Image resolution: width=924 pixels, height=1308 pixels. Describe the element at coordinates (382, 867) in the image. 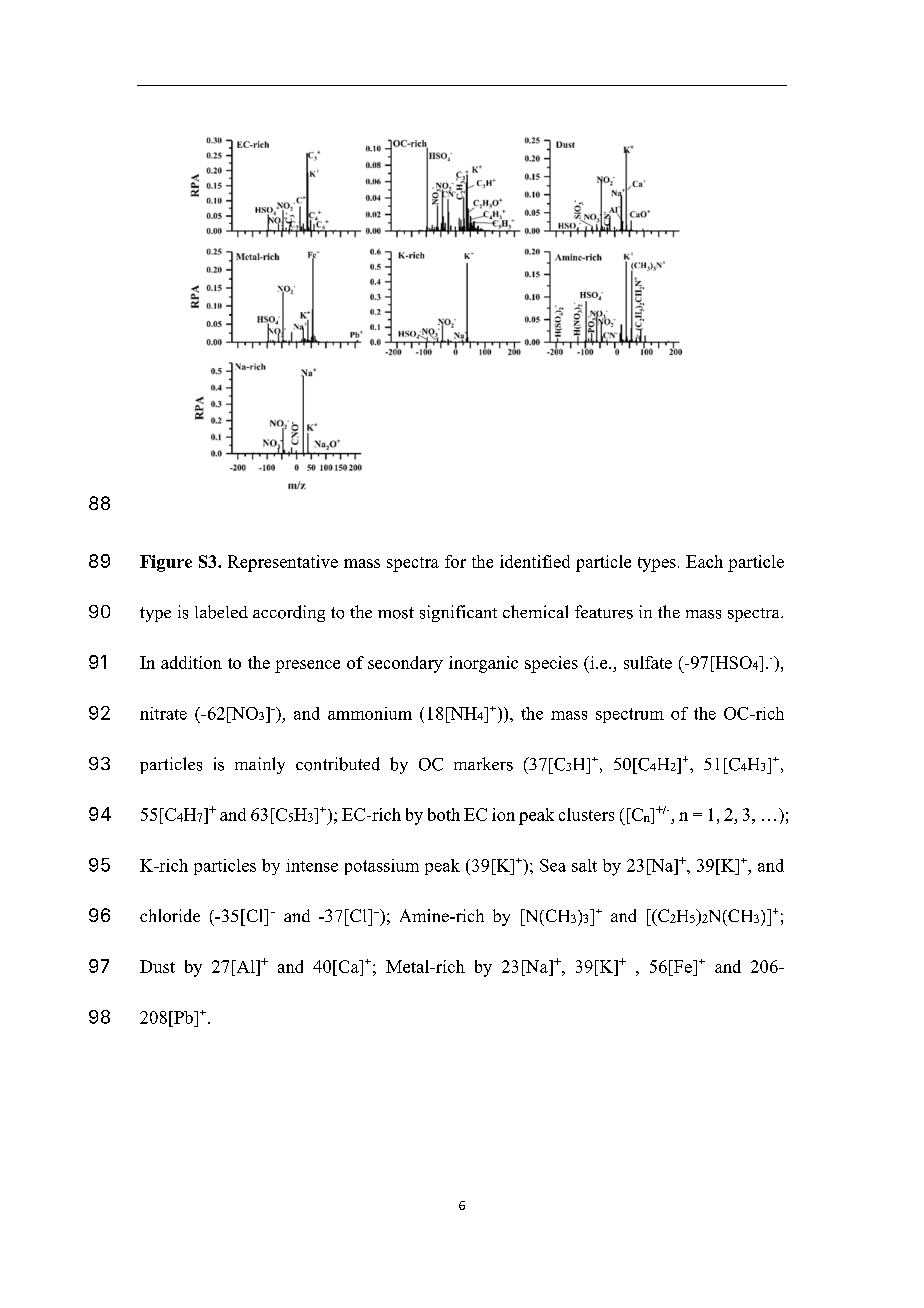

I see `potassium` at that location.
